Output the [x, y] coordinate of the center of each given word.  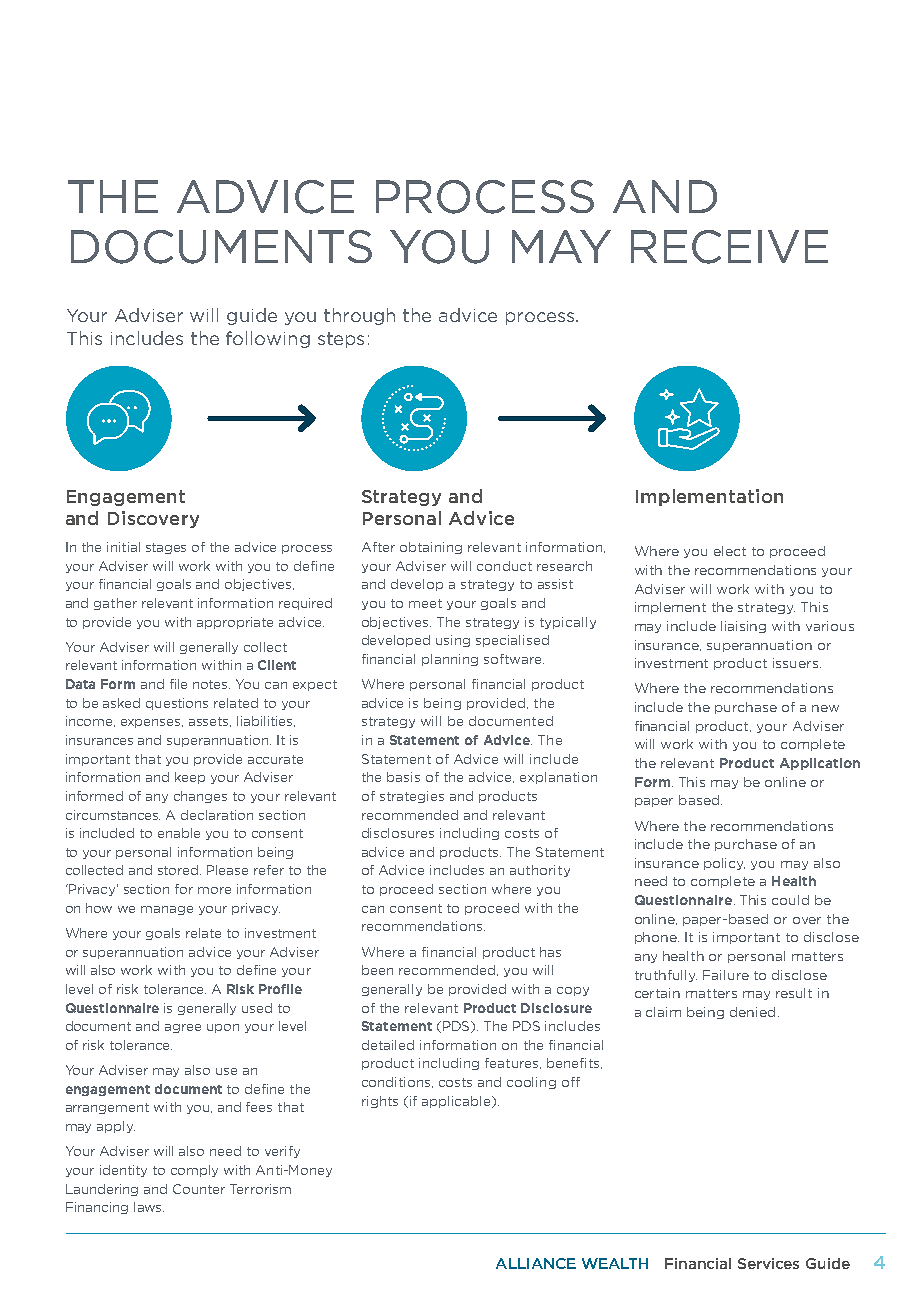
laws [149, 1207]
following [268, 339]
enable [179, 833]
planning [450, 660]
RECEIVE [729, 247]
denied [752, 1012]
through [359, 316]
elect [730, 551]
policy [724, 864]
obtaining [431, 548]
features [513, 1063]
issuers [797, 663]
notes [211, 684]
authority [540, 871]
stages [166, 548]
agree [183, 1028]
